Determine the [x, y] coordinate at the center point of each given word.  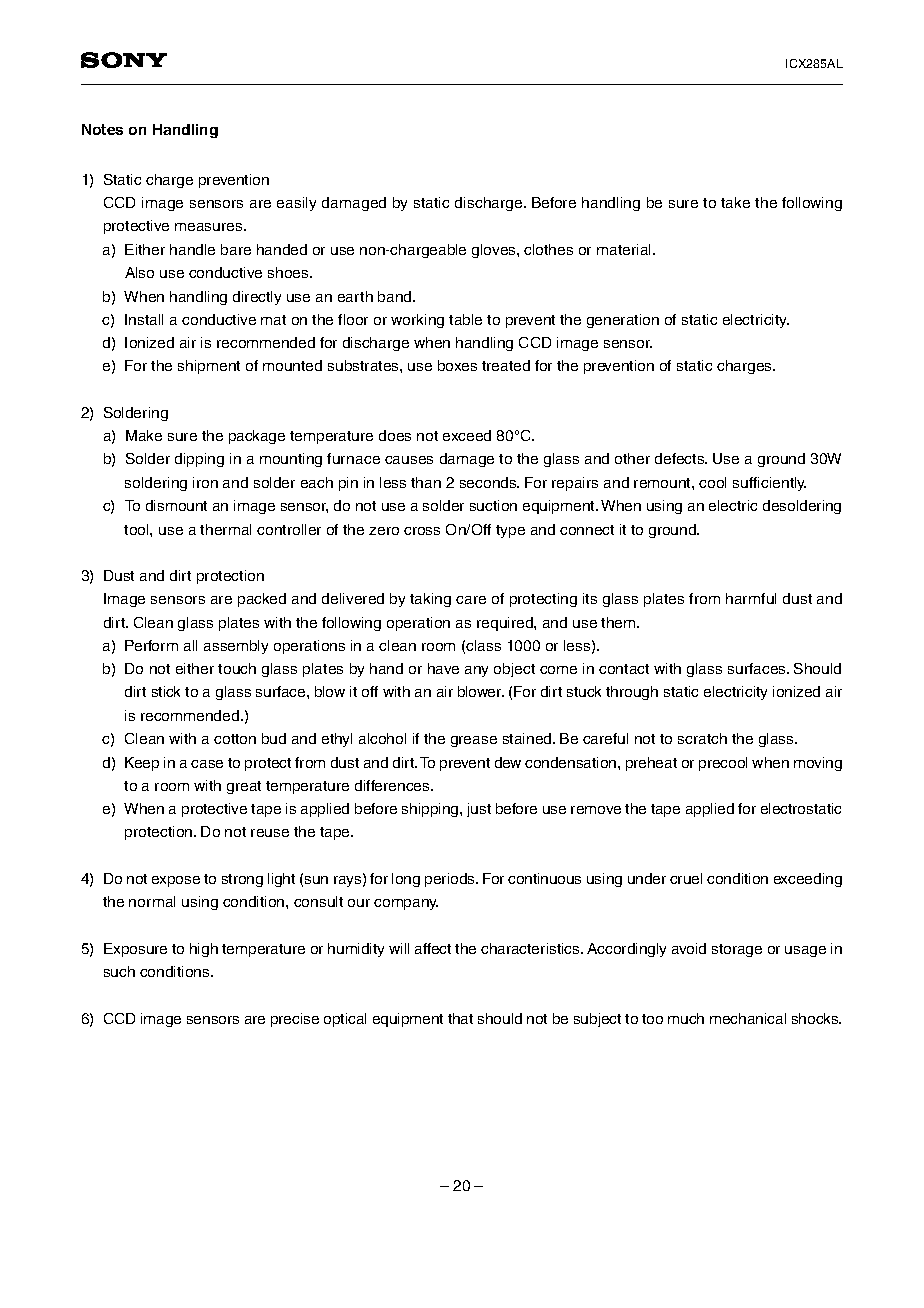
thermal [225, 529]
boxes [457, 365]
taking [430, 600]
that [460, 1018]
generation [623, 321]
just [479, 810]
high [204, 950]
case [207, 764]
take [735, 202]
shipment [209, 367]
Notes [102, 129]
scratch [702, 738]
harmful [751, 598]
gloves [495, 251]
